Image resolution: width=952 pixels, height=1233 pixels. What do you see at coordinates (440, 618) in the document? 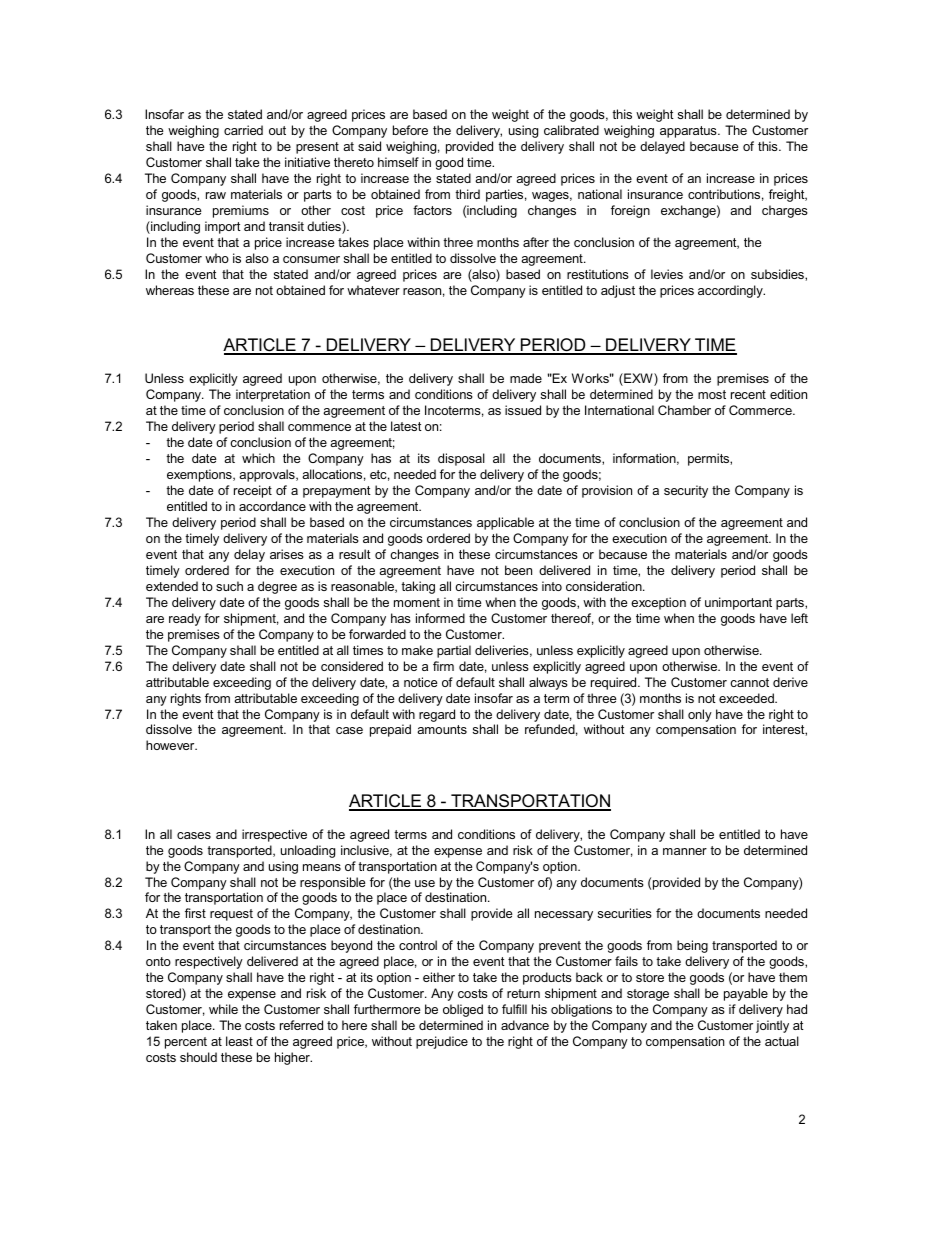
I see `informed` at bounding box center [440, 618].
